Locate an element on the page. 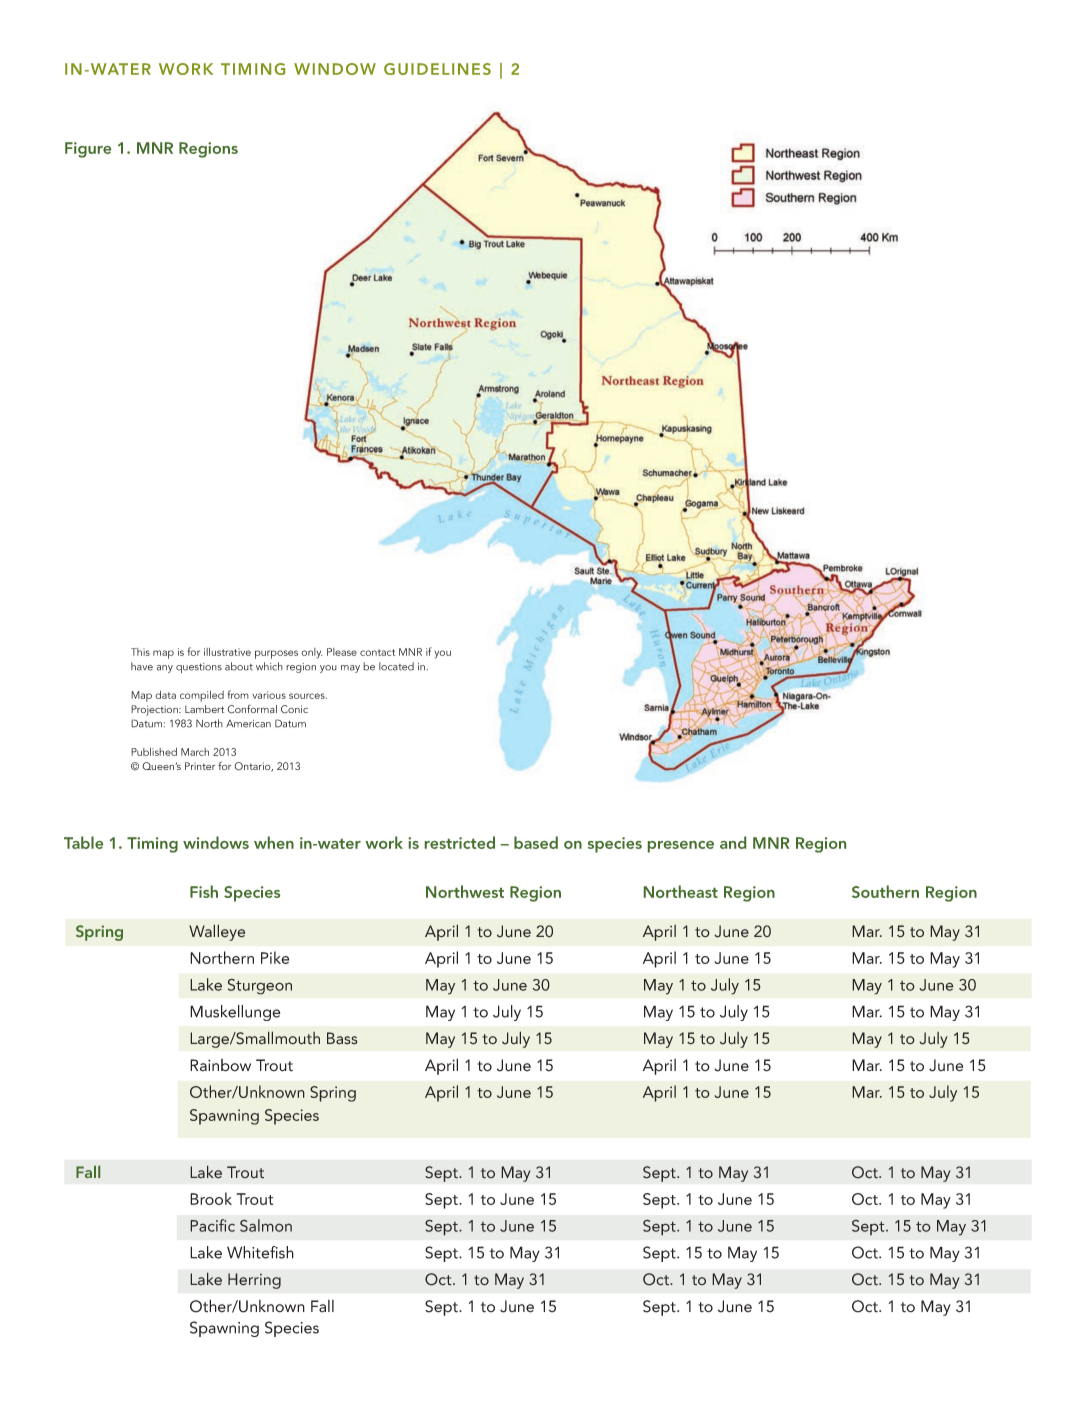  any is located at coordinates (165, 669).
